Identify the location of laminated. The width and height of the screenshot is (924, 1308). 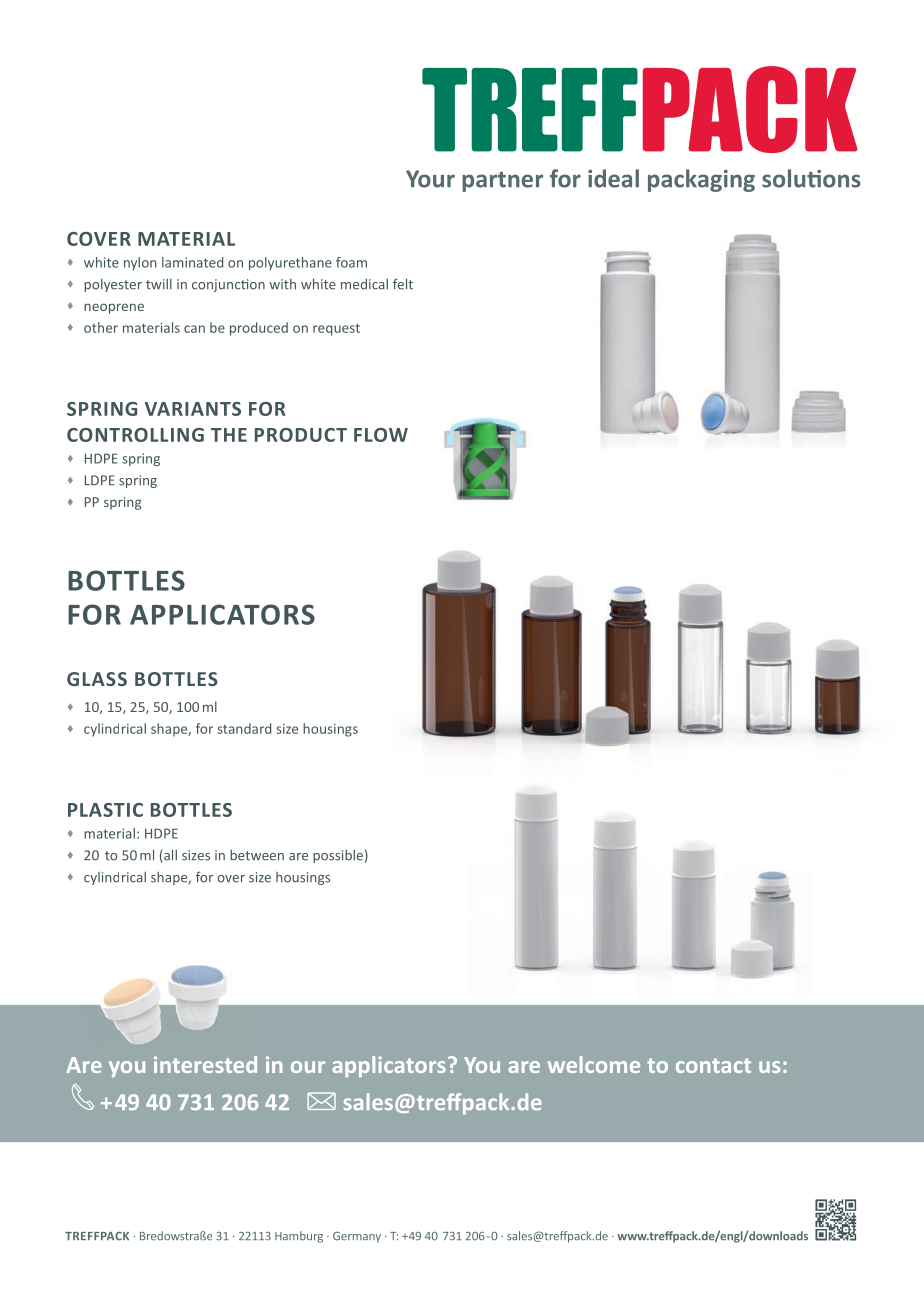
(192, 262).
